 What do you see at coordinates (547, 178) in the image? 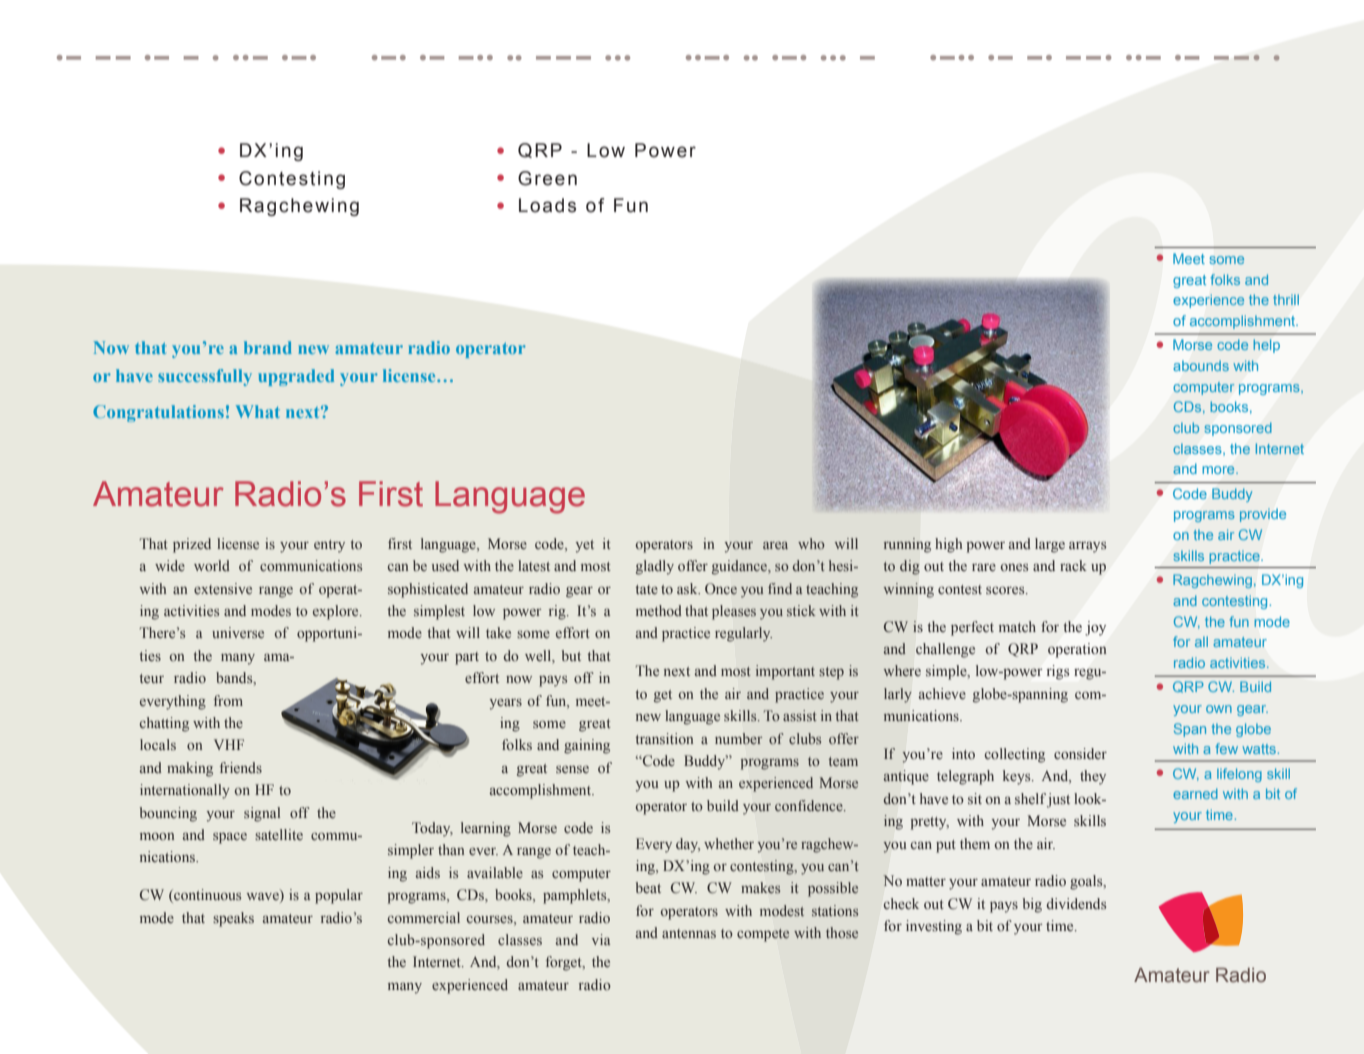
I see `Green` at bounding box center [547, 178].
